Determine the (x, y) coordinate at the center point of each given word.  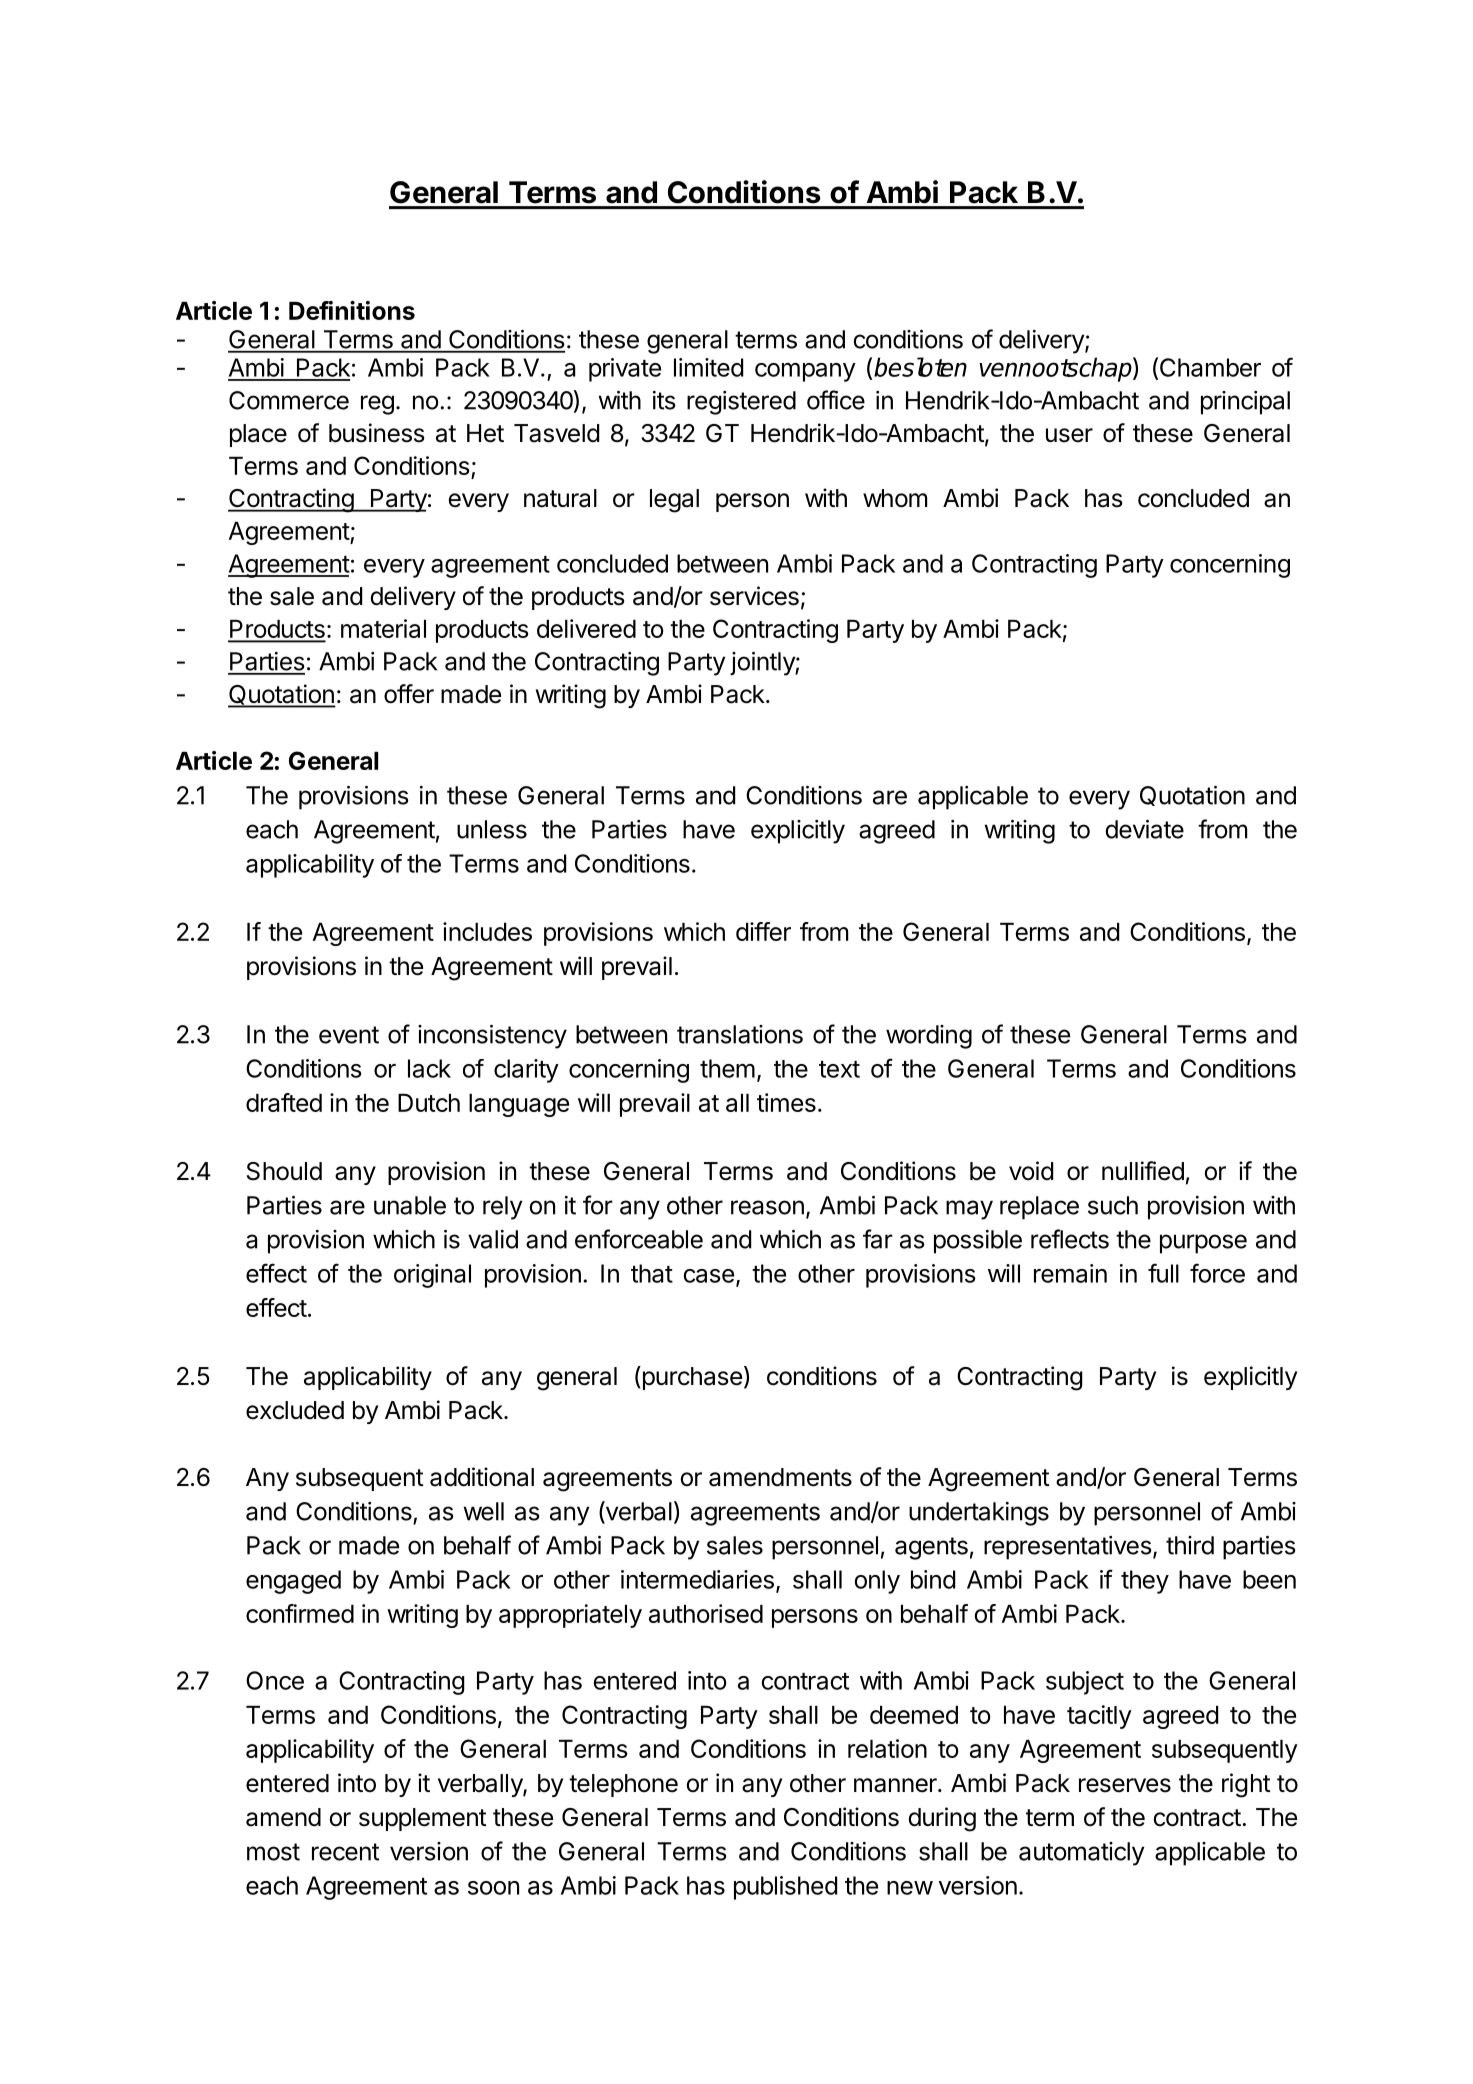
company (805, 372)
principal (1245, 403)
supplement (423, 1819)
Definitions (352, 310)
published (785, 1888)
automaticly (1081, 1854)
